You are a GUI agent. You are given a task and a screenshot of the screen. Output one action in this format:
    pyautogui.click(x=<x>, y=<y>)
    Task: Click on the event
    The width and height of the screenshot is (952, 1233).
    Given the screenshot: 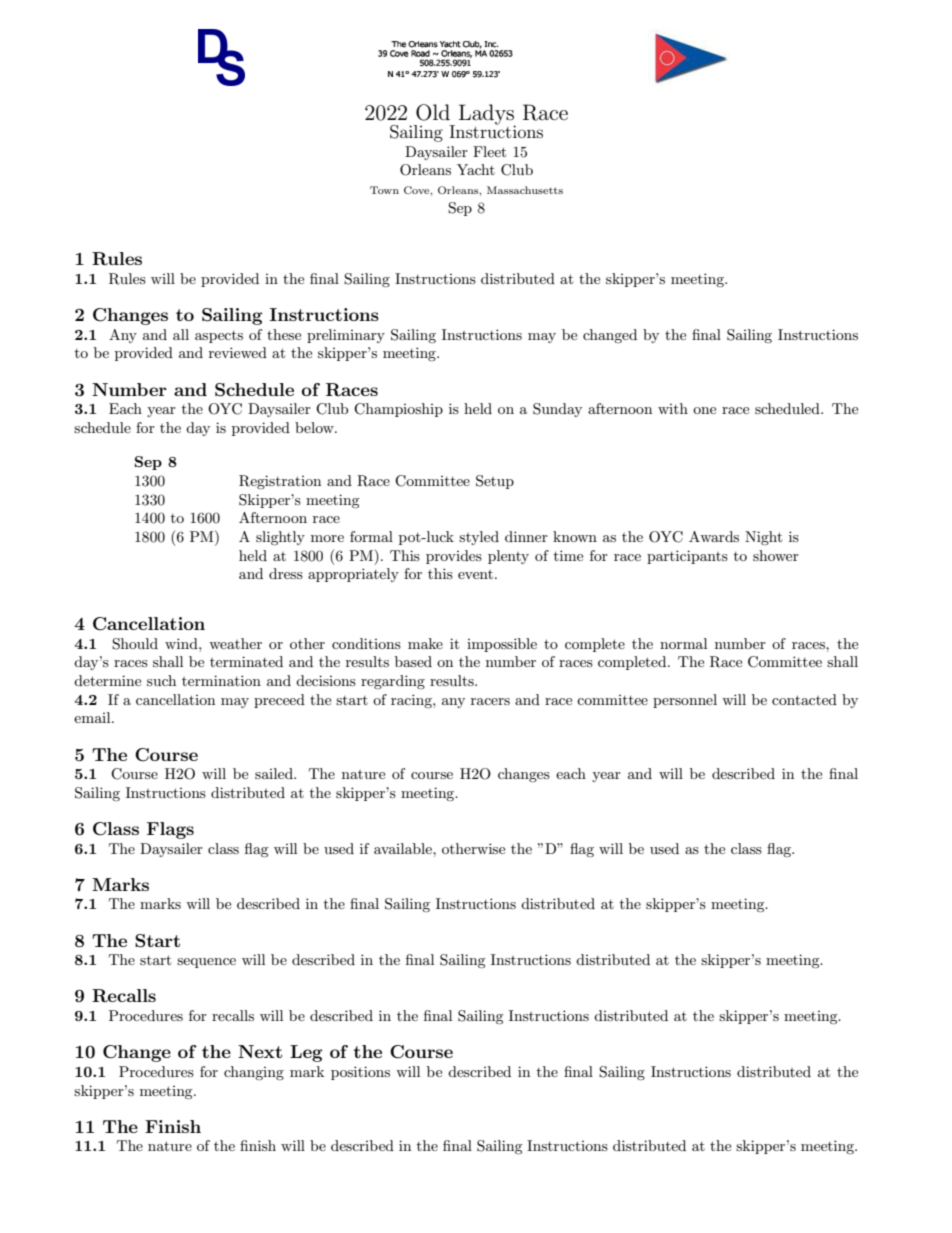 What is the action you would take?
    pyautogui.click(x=475, y=574)
